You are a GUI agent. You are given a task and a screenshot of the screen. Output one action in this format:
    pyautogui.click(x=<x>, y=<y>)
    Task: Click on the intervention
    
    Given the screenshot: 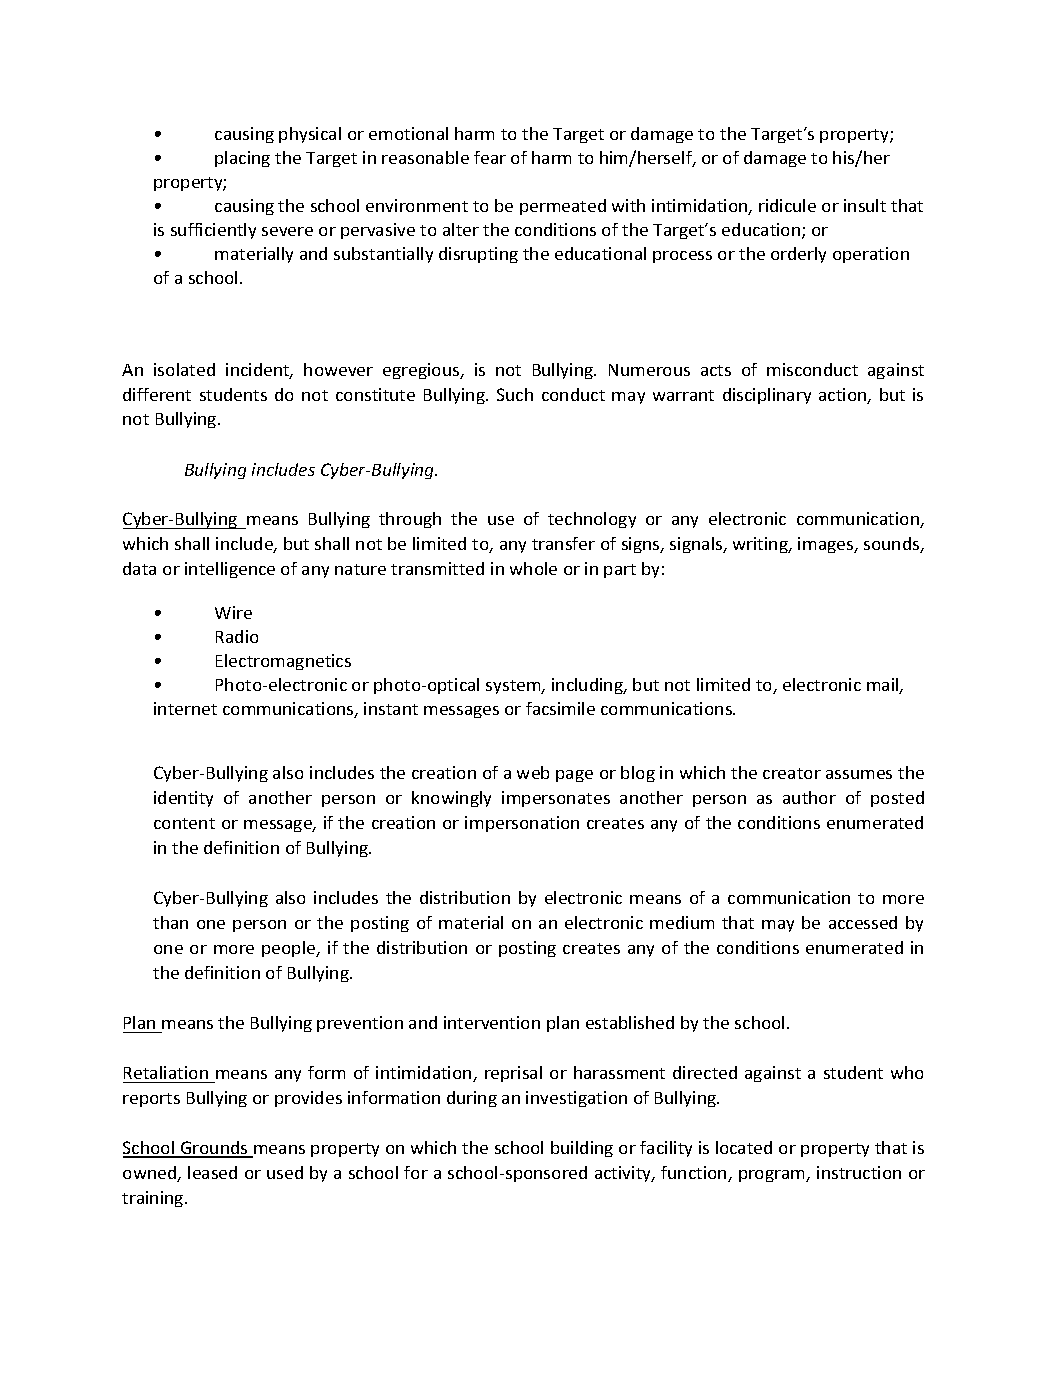 What is the action you would take?
    pyautogui.click(x=492, y=1022)
